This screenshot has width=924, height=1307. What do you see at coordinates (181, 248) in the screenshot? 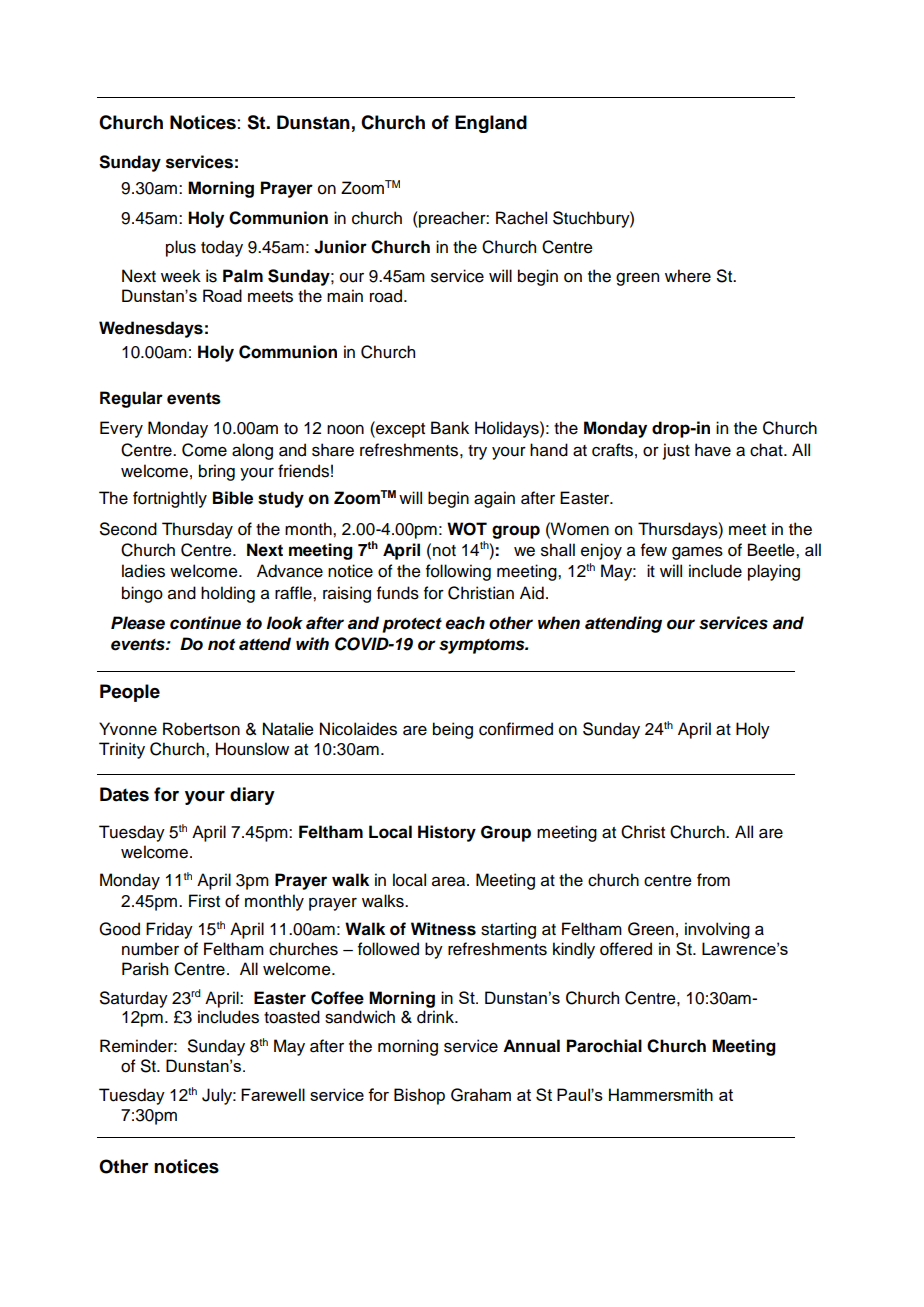
I see `plus` at bounding box center [181, 248].
